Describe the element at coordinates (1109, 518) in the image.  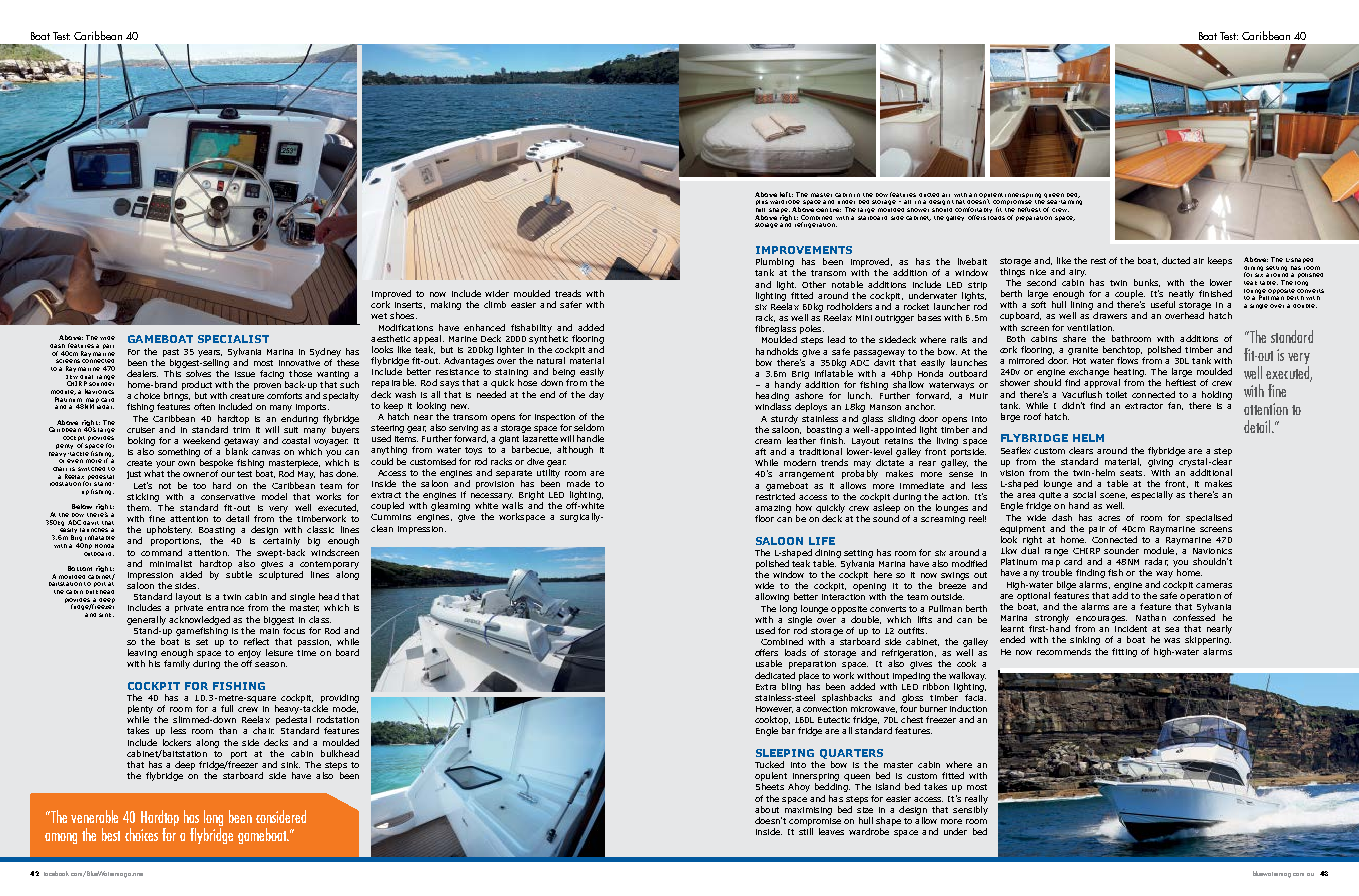
I see `acres` at that location.
